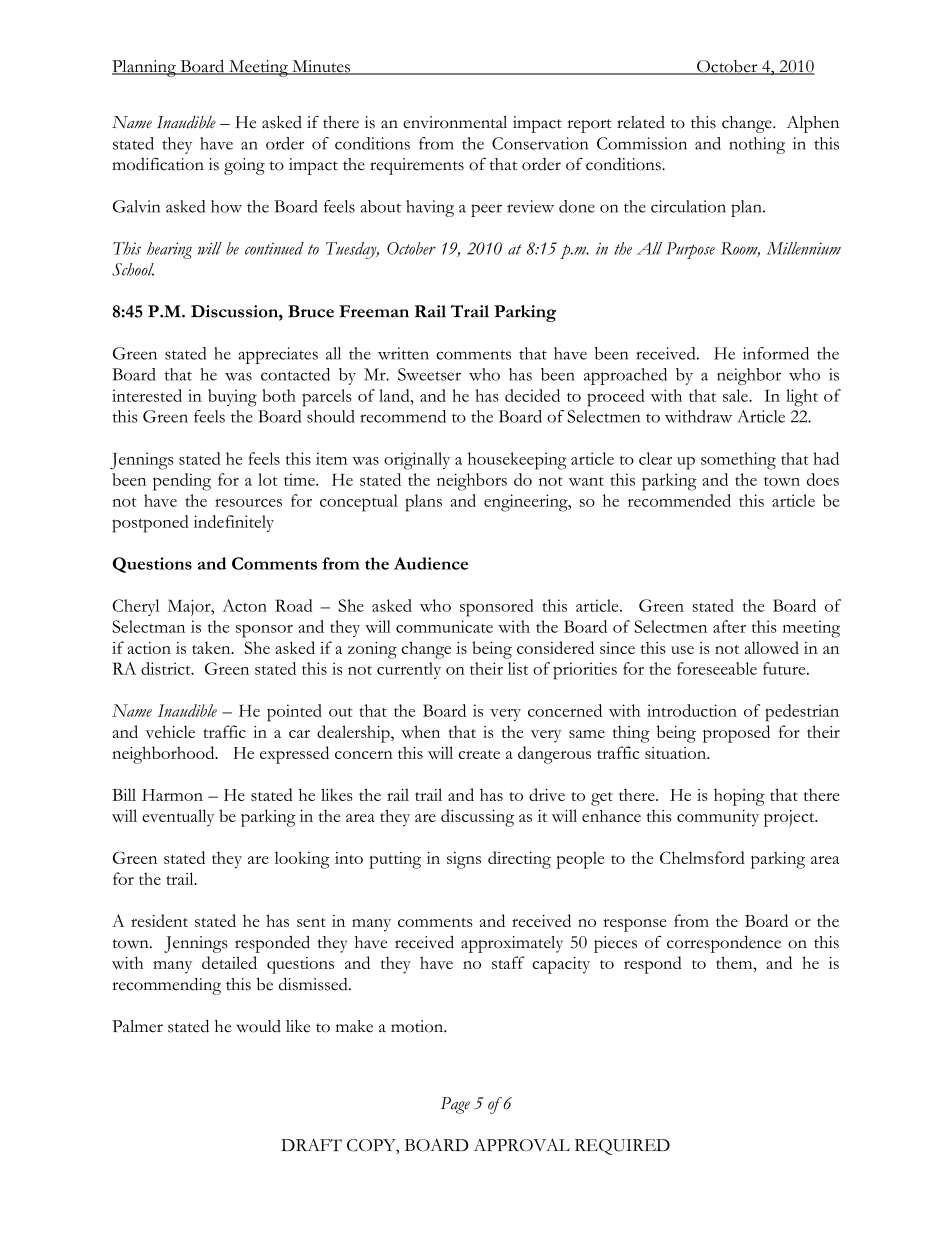  I want to click on going, so click(244, 166).
